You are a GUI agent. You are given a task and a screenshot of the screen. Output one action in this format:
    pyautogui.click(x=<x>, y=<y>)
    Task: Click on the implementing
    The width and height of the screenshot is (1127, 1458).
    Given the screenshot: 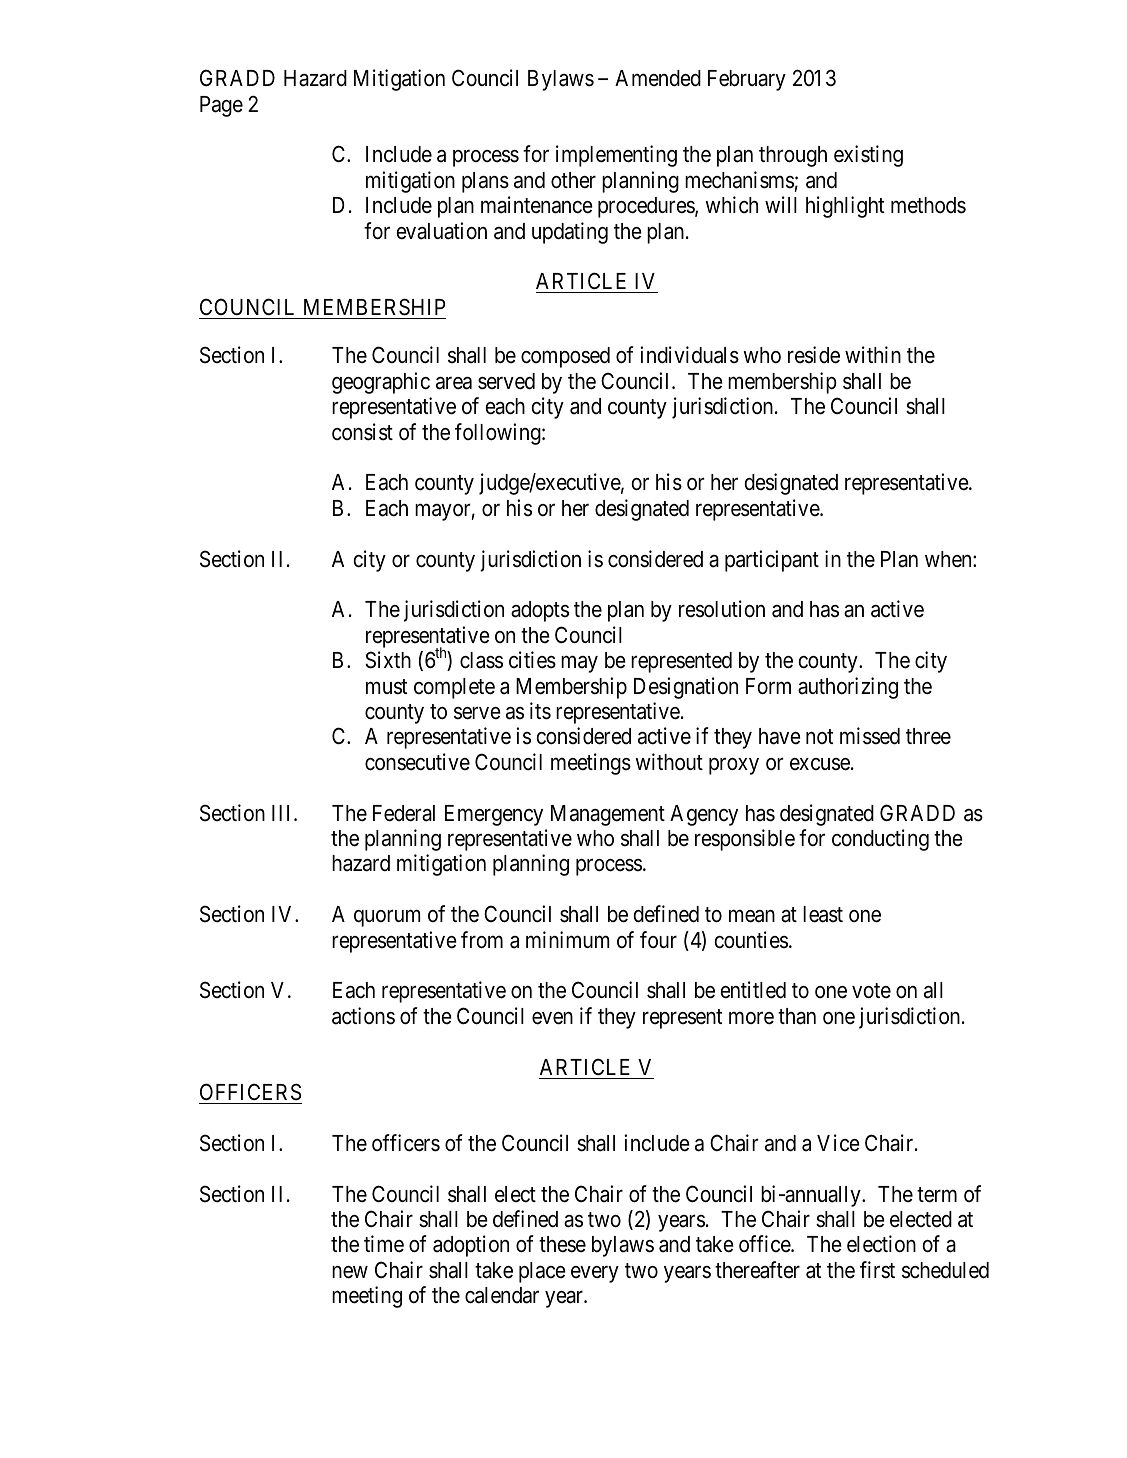 What is the action you would take?
    pyautogui.click(x=616, y=156)
